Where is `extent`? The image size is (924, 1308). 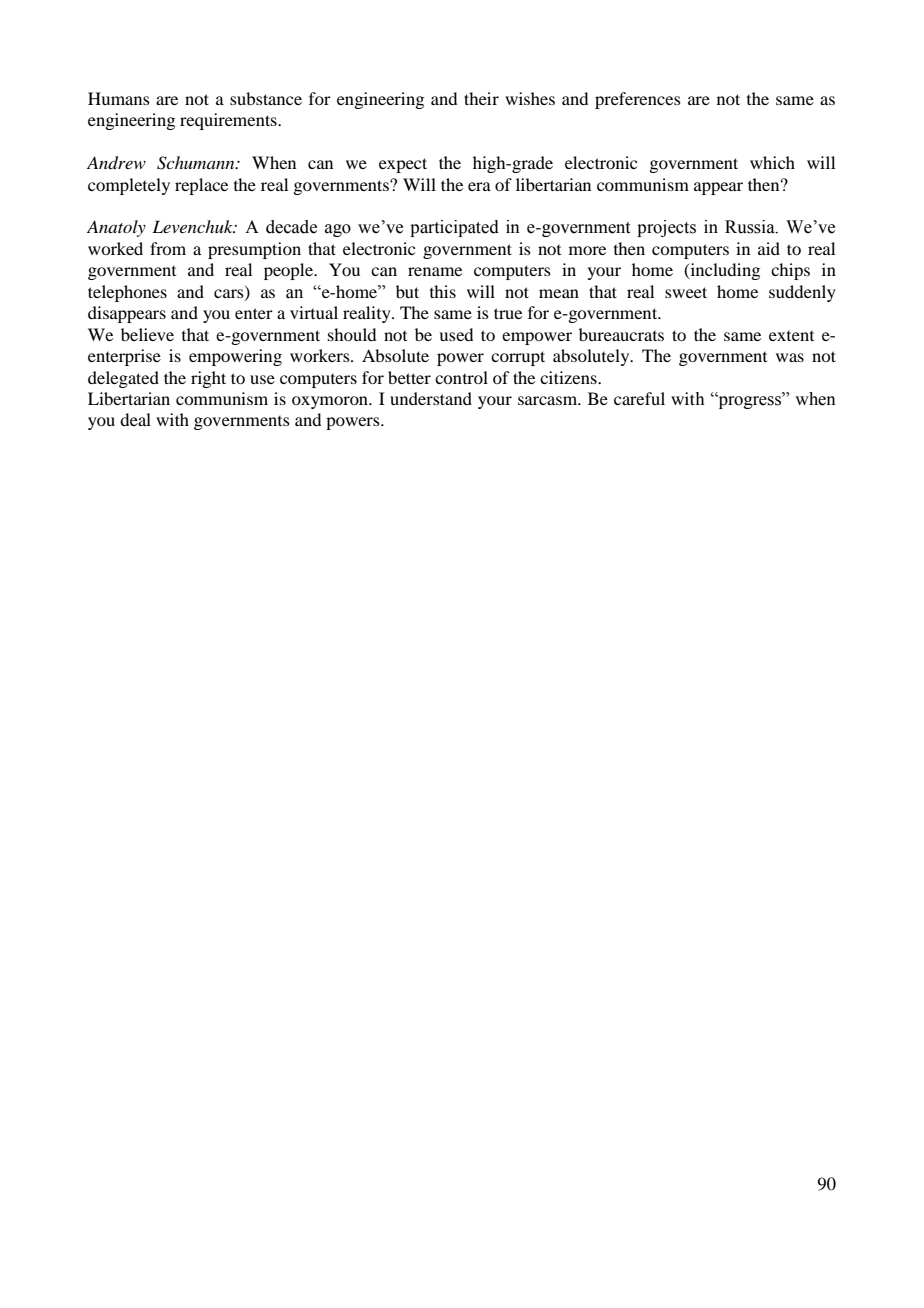 extent is located at coordinates (791, 336).
